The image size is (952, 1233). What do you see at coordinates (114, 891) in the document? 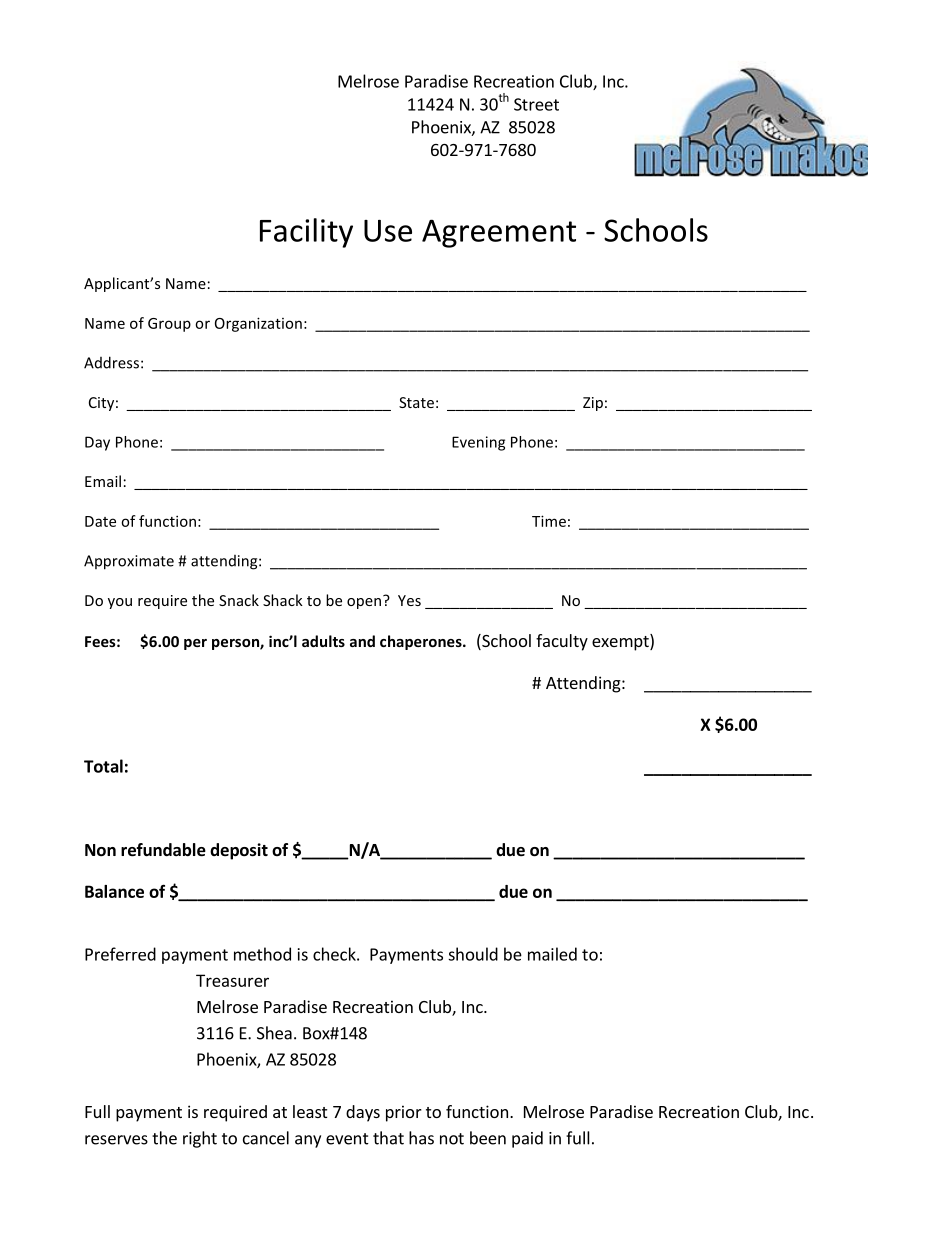
I see `Balance` at bounding box center [114, 891].
